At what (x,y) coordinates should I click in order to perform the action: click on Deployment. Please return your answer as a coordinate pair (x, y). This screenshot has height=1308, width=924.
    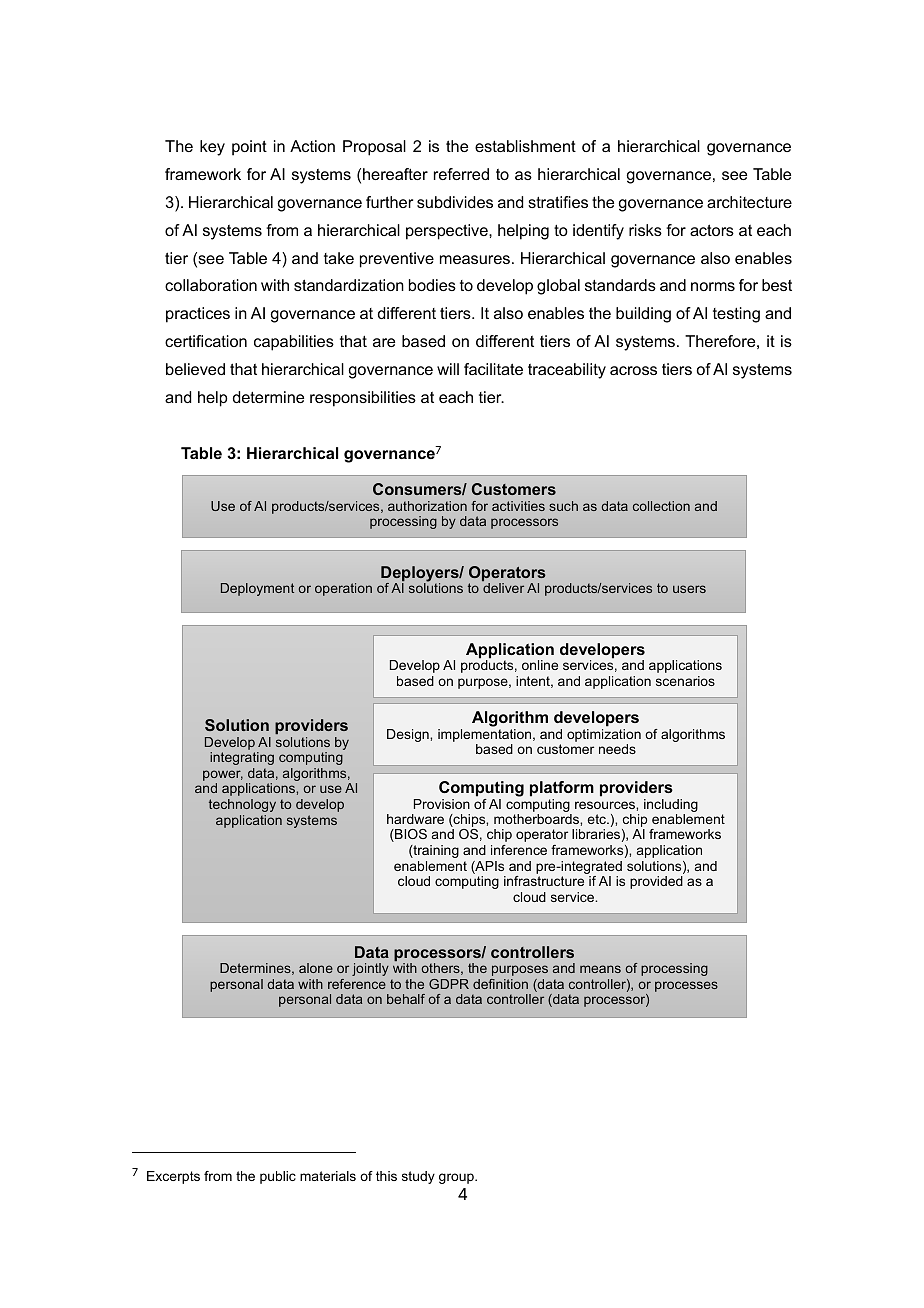
    Looking at the image, I should click on (257, 589).
